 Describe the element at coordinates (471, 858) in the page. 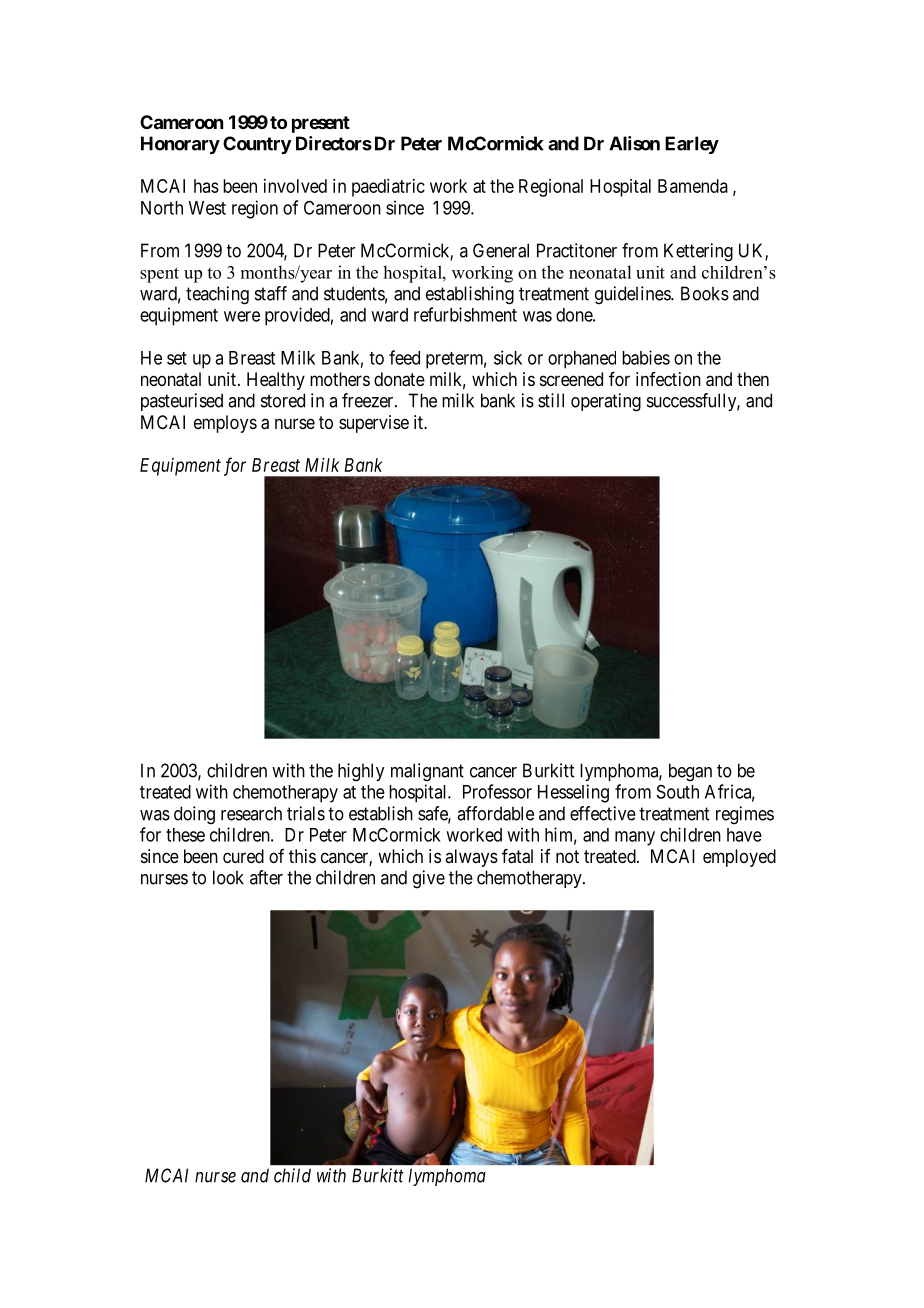

I see `always` at that location.
